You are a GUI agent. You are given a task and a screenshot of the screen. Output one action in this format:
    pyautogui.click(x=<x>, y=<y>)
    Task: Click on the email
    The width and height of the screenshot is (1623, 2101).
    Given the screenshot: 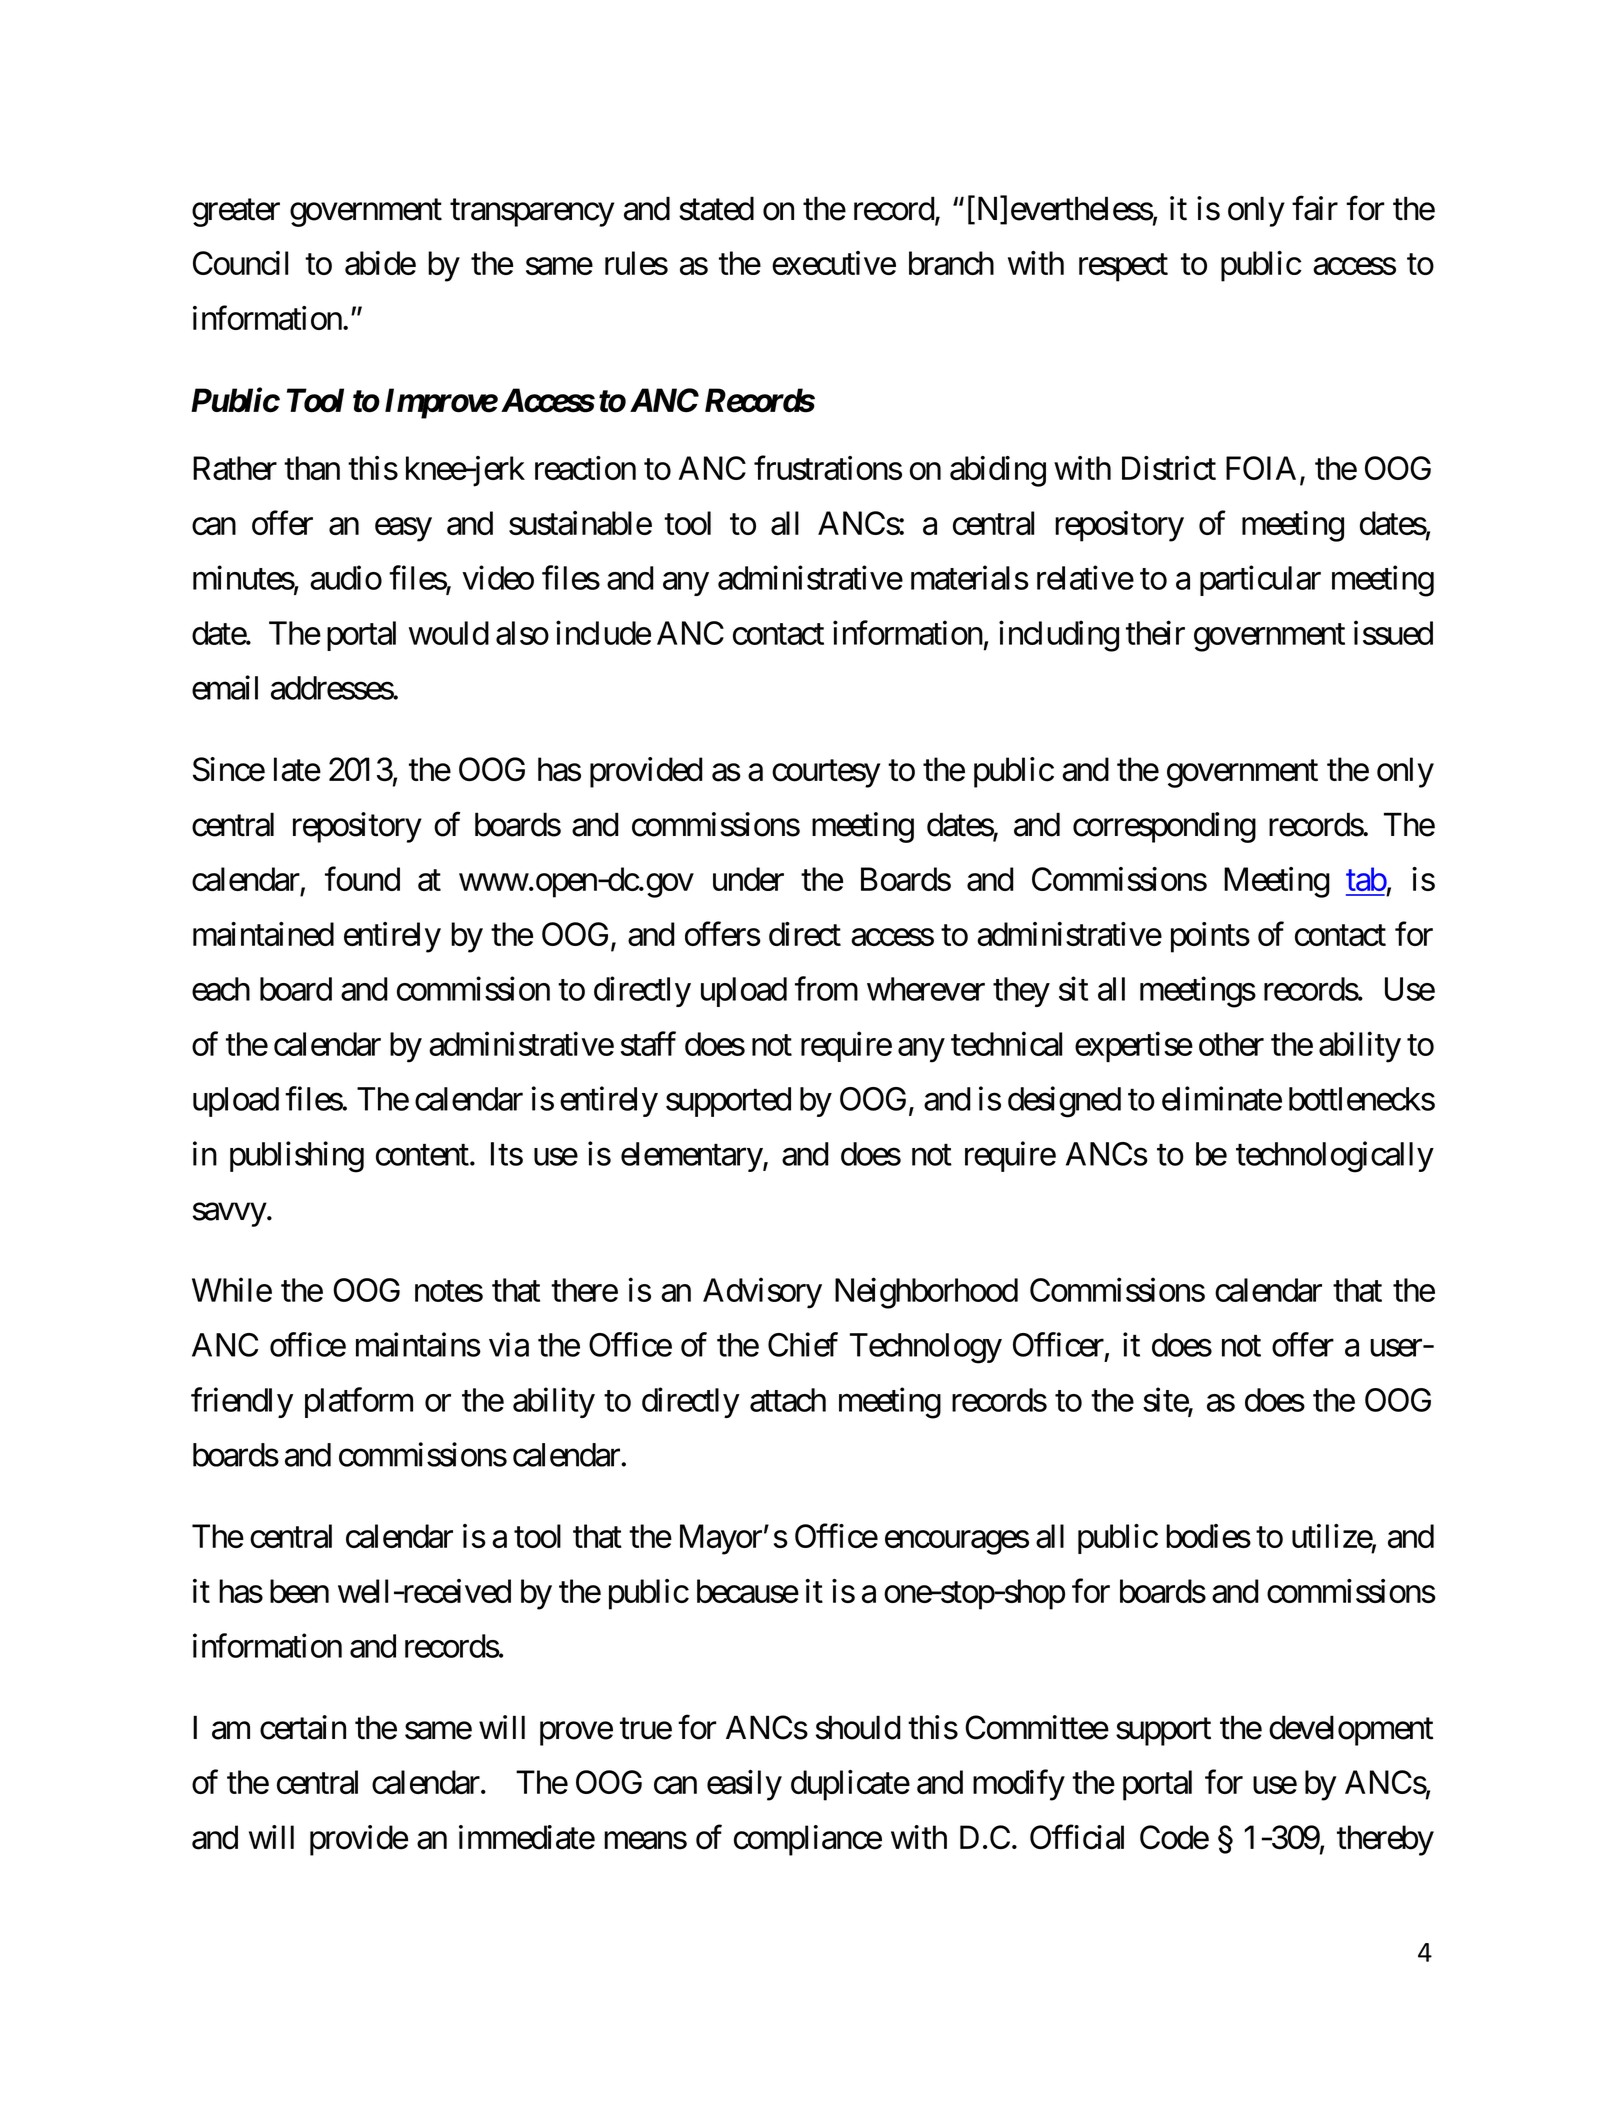 What is the action you would take?
    pyautogui.click(x=225, y=687)
